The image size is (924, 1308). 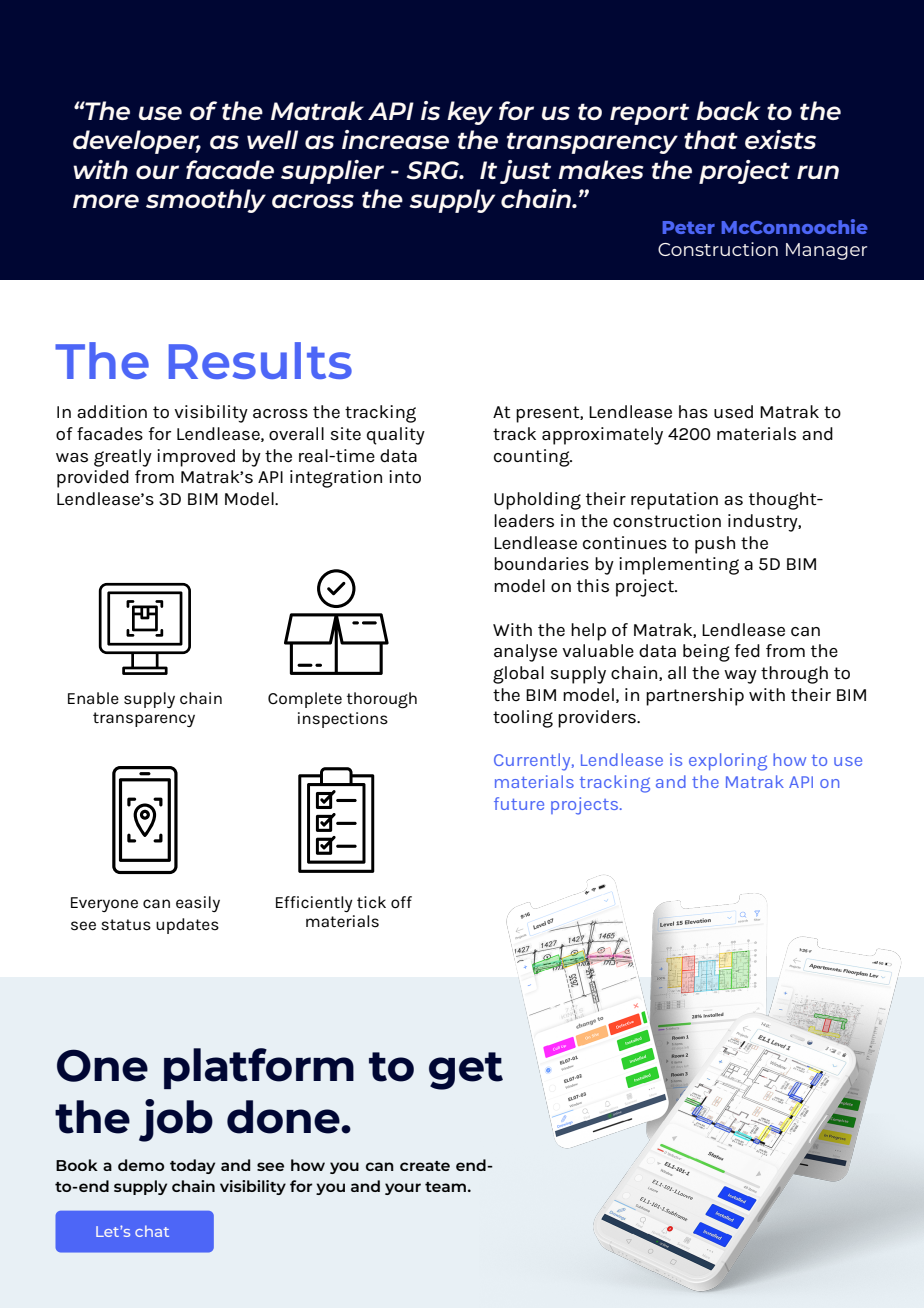 What do you see at coordinates (403, 1189) in the screenshot?
I see `your` at bounding box center [403, 1189].
